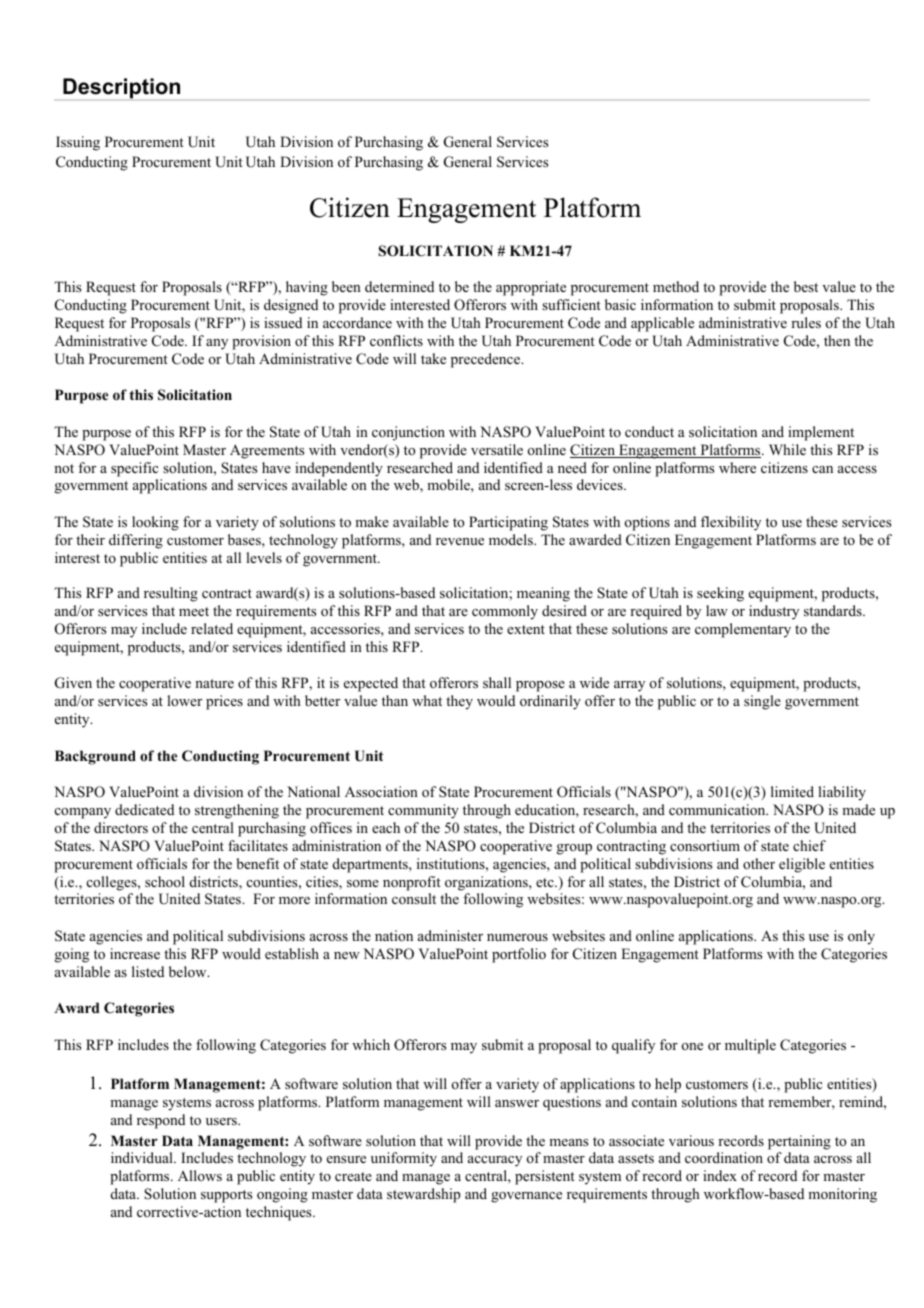 The width and height of the screenshot is (924, 1308). What do you see at coordinates (121, 88) in the screenshot?
I see `Description` at bounding box center [121, 88].
